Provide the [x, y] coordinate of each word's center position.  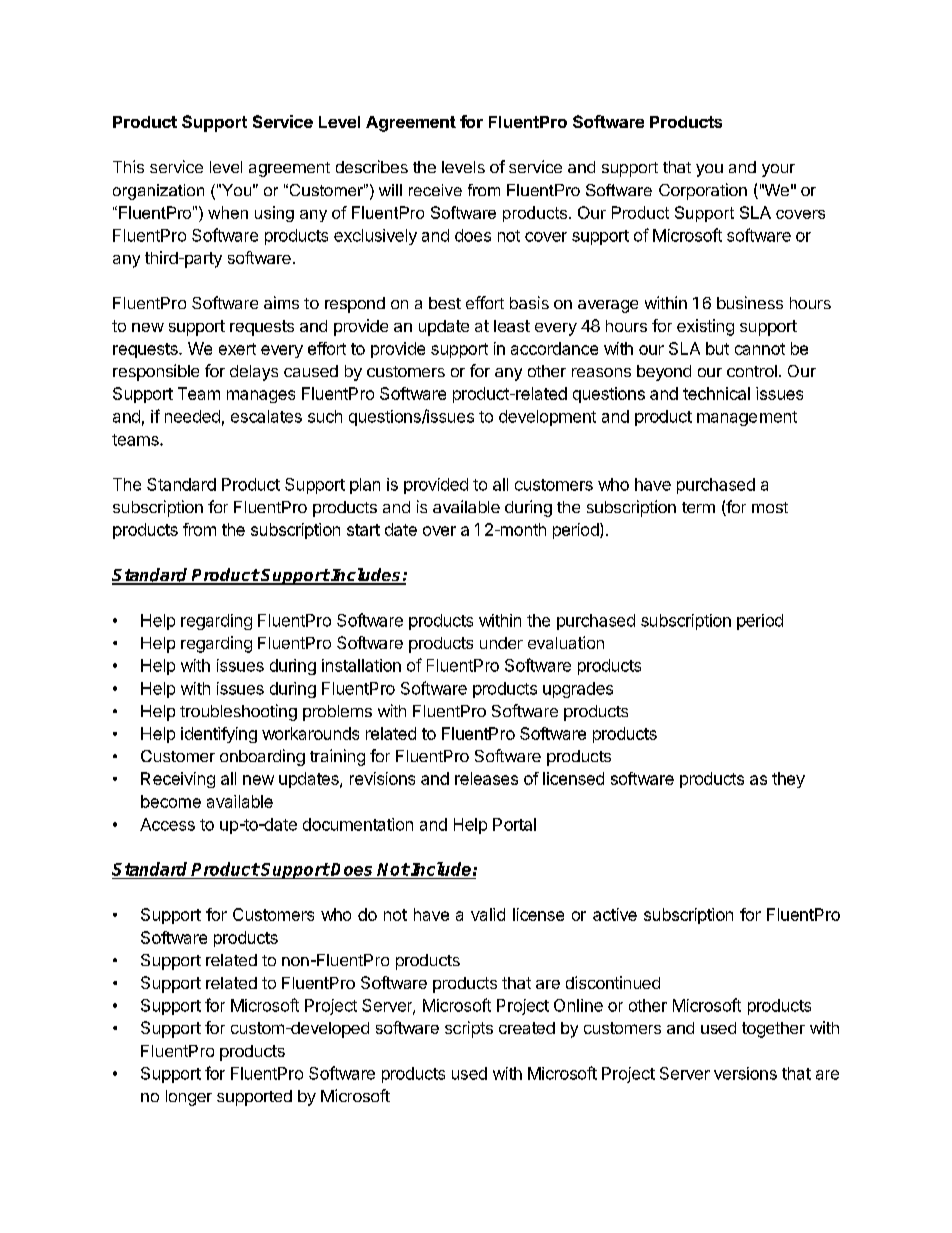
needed [192, 416]
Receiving [178, 780]
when [228, 212]
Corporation [703, 191]
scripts [469, 1029]
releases [486, 778]
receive [435, 190]
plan [365, 486]
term [698, 507]
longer [189, 1098]
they [788, 780]
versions [745, 1073]
